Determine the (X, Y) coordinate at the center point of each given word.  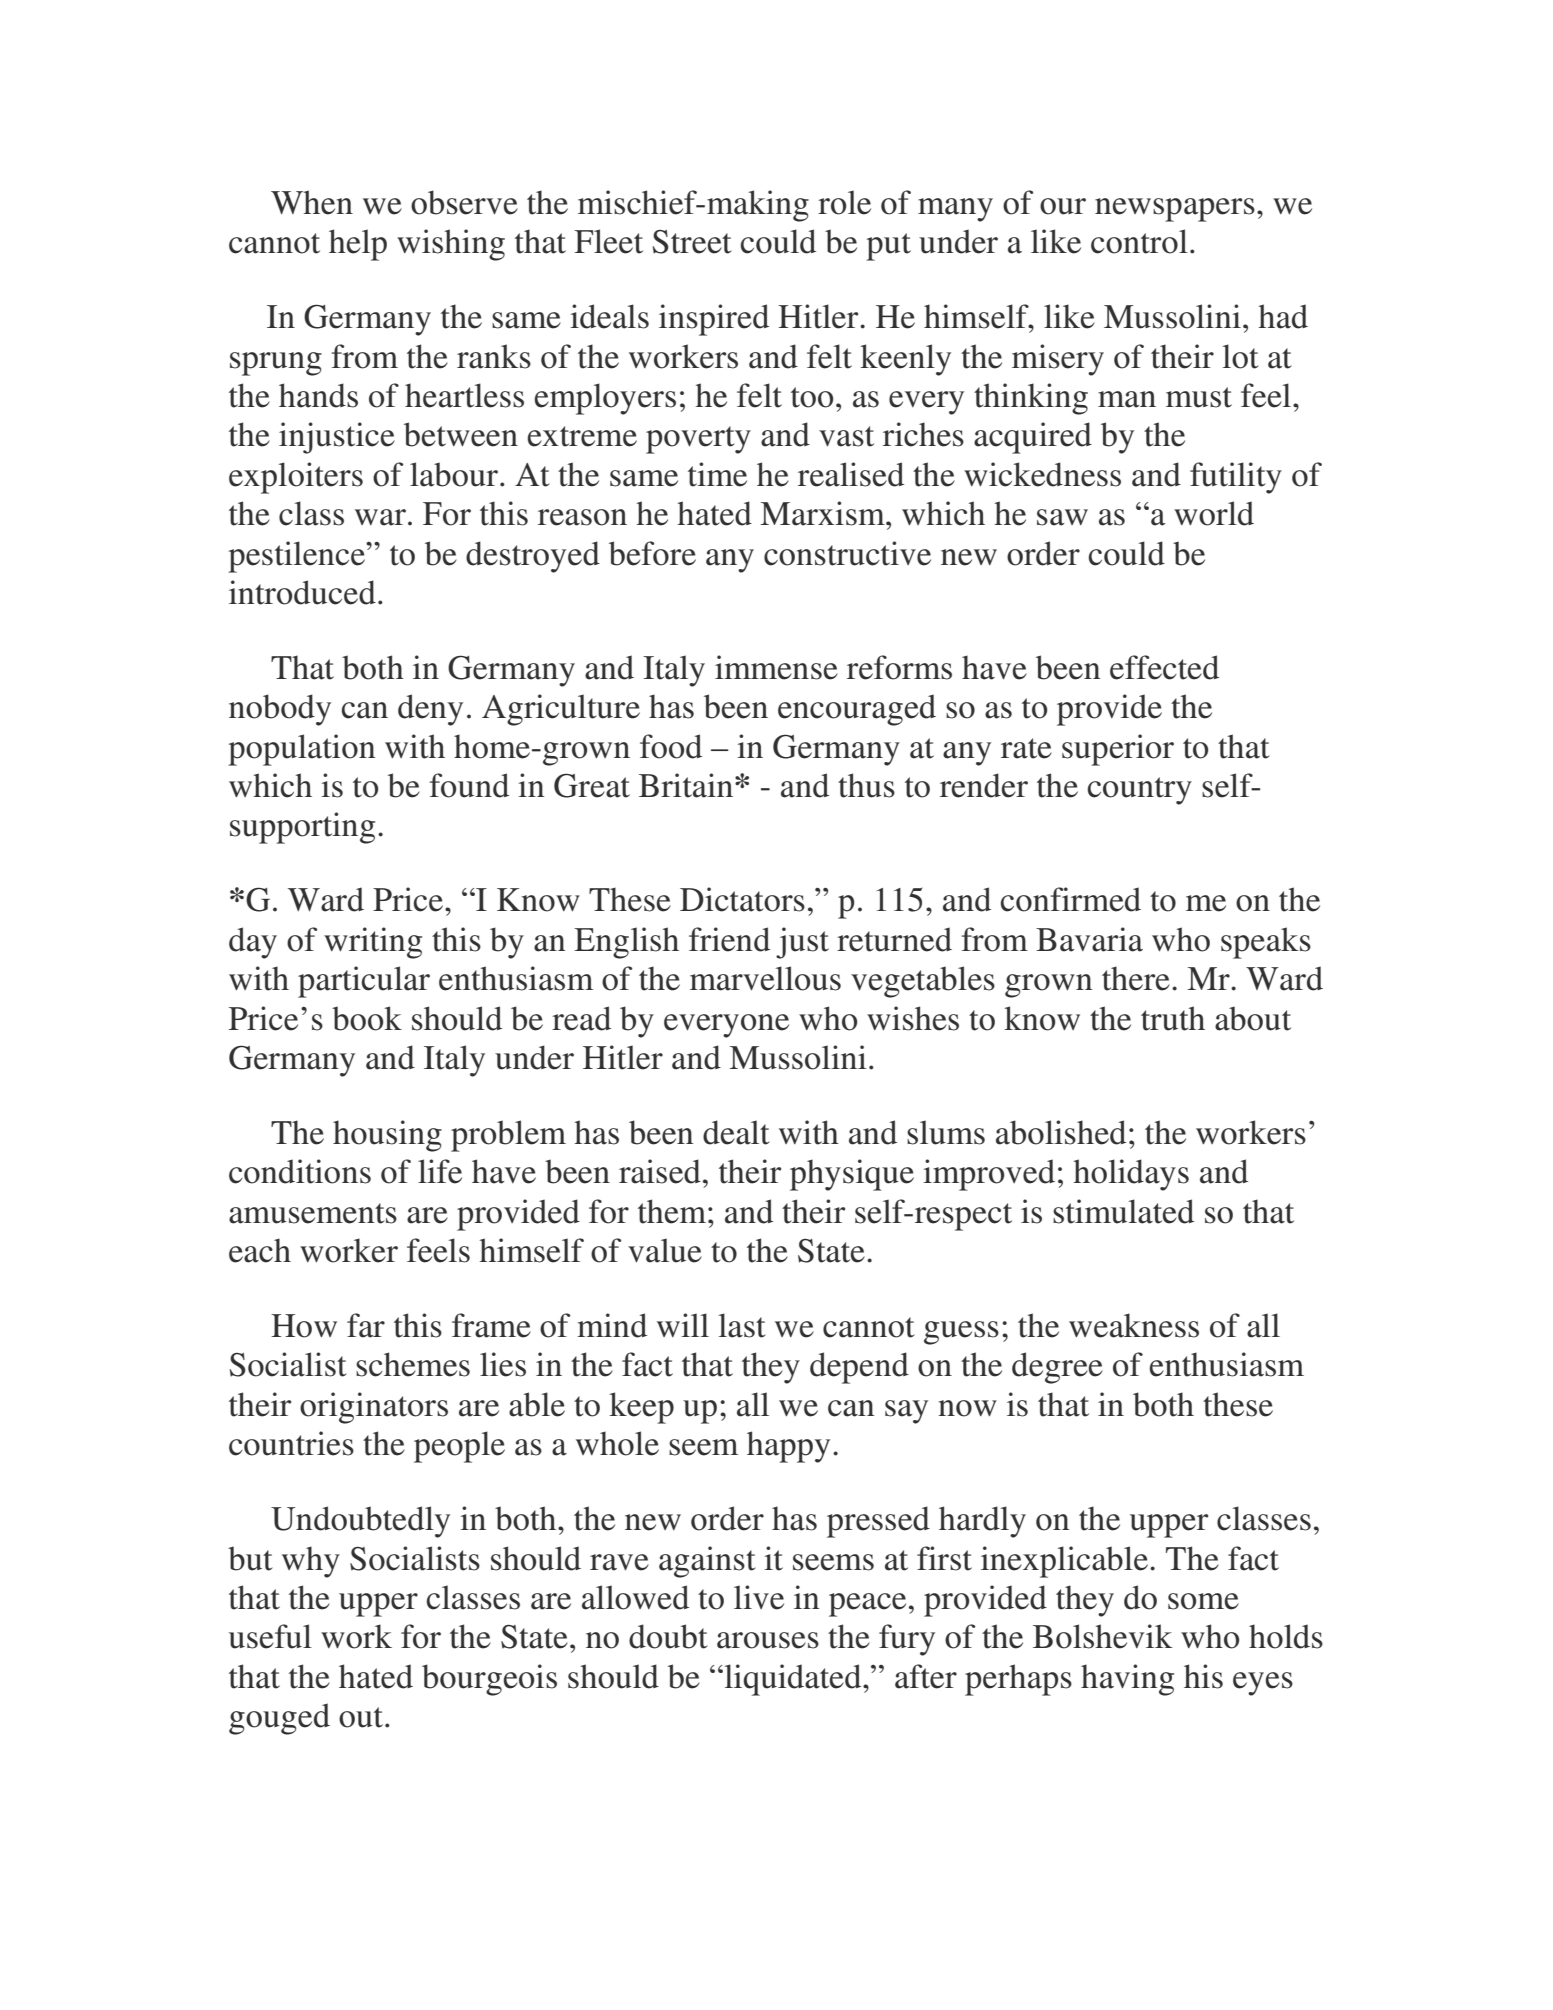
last (742, 1325)
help (358, 245)
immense (776, 667)
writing (373, 943)
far (366, 1325)
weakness (1134, 1325)
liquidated (793, 1680)
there (1136, 978)
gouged (279, 1719)
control (1139, 241)
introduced (302, 592)
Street (692, 242)
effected (1164, 667)
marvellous (765, 978)
